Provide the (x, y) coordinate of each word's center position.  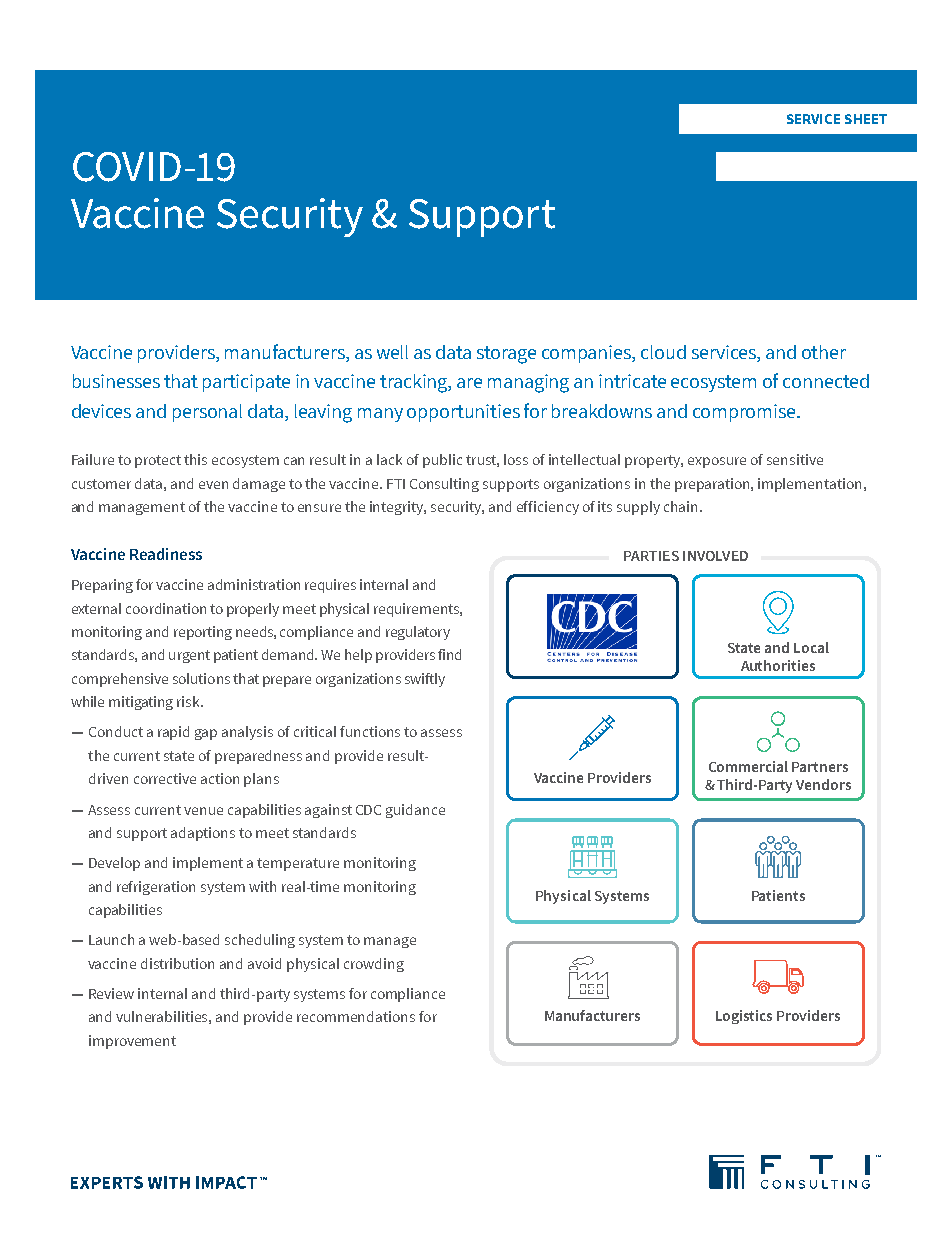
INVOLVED (715, 556)
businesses (116, 381)
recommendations (356, 1016)
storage (506, 355)
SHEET (866, 119)
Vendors (823, 784)
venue (203, 811)
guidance (415, 811)
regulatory (418, 633)
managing (528, 383)
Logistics (744, 1017)
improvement (132, 1042)
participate (246, 383)
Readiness (166, 554)
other (824, 352)
